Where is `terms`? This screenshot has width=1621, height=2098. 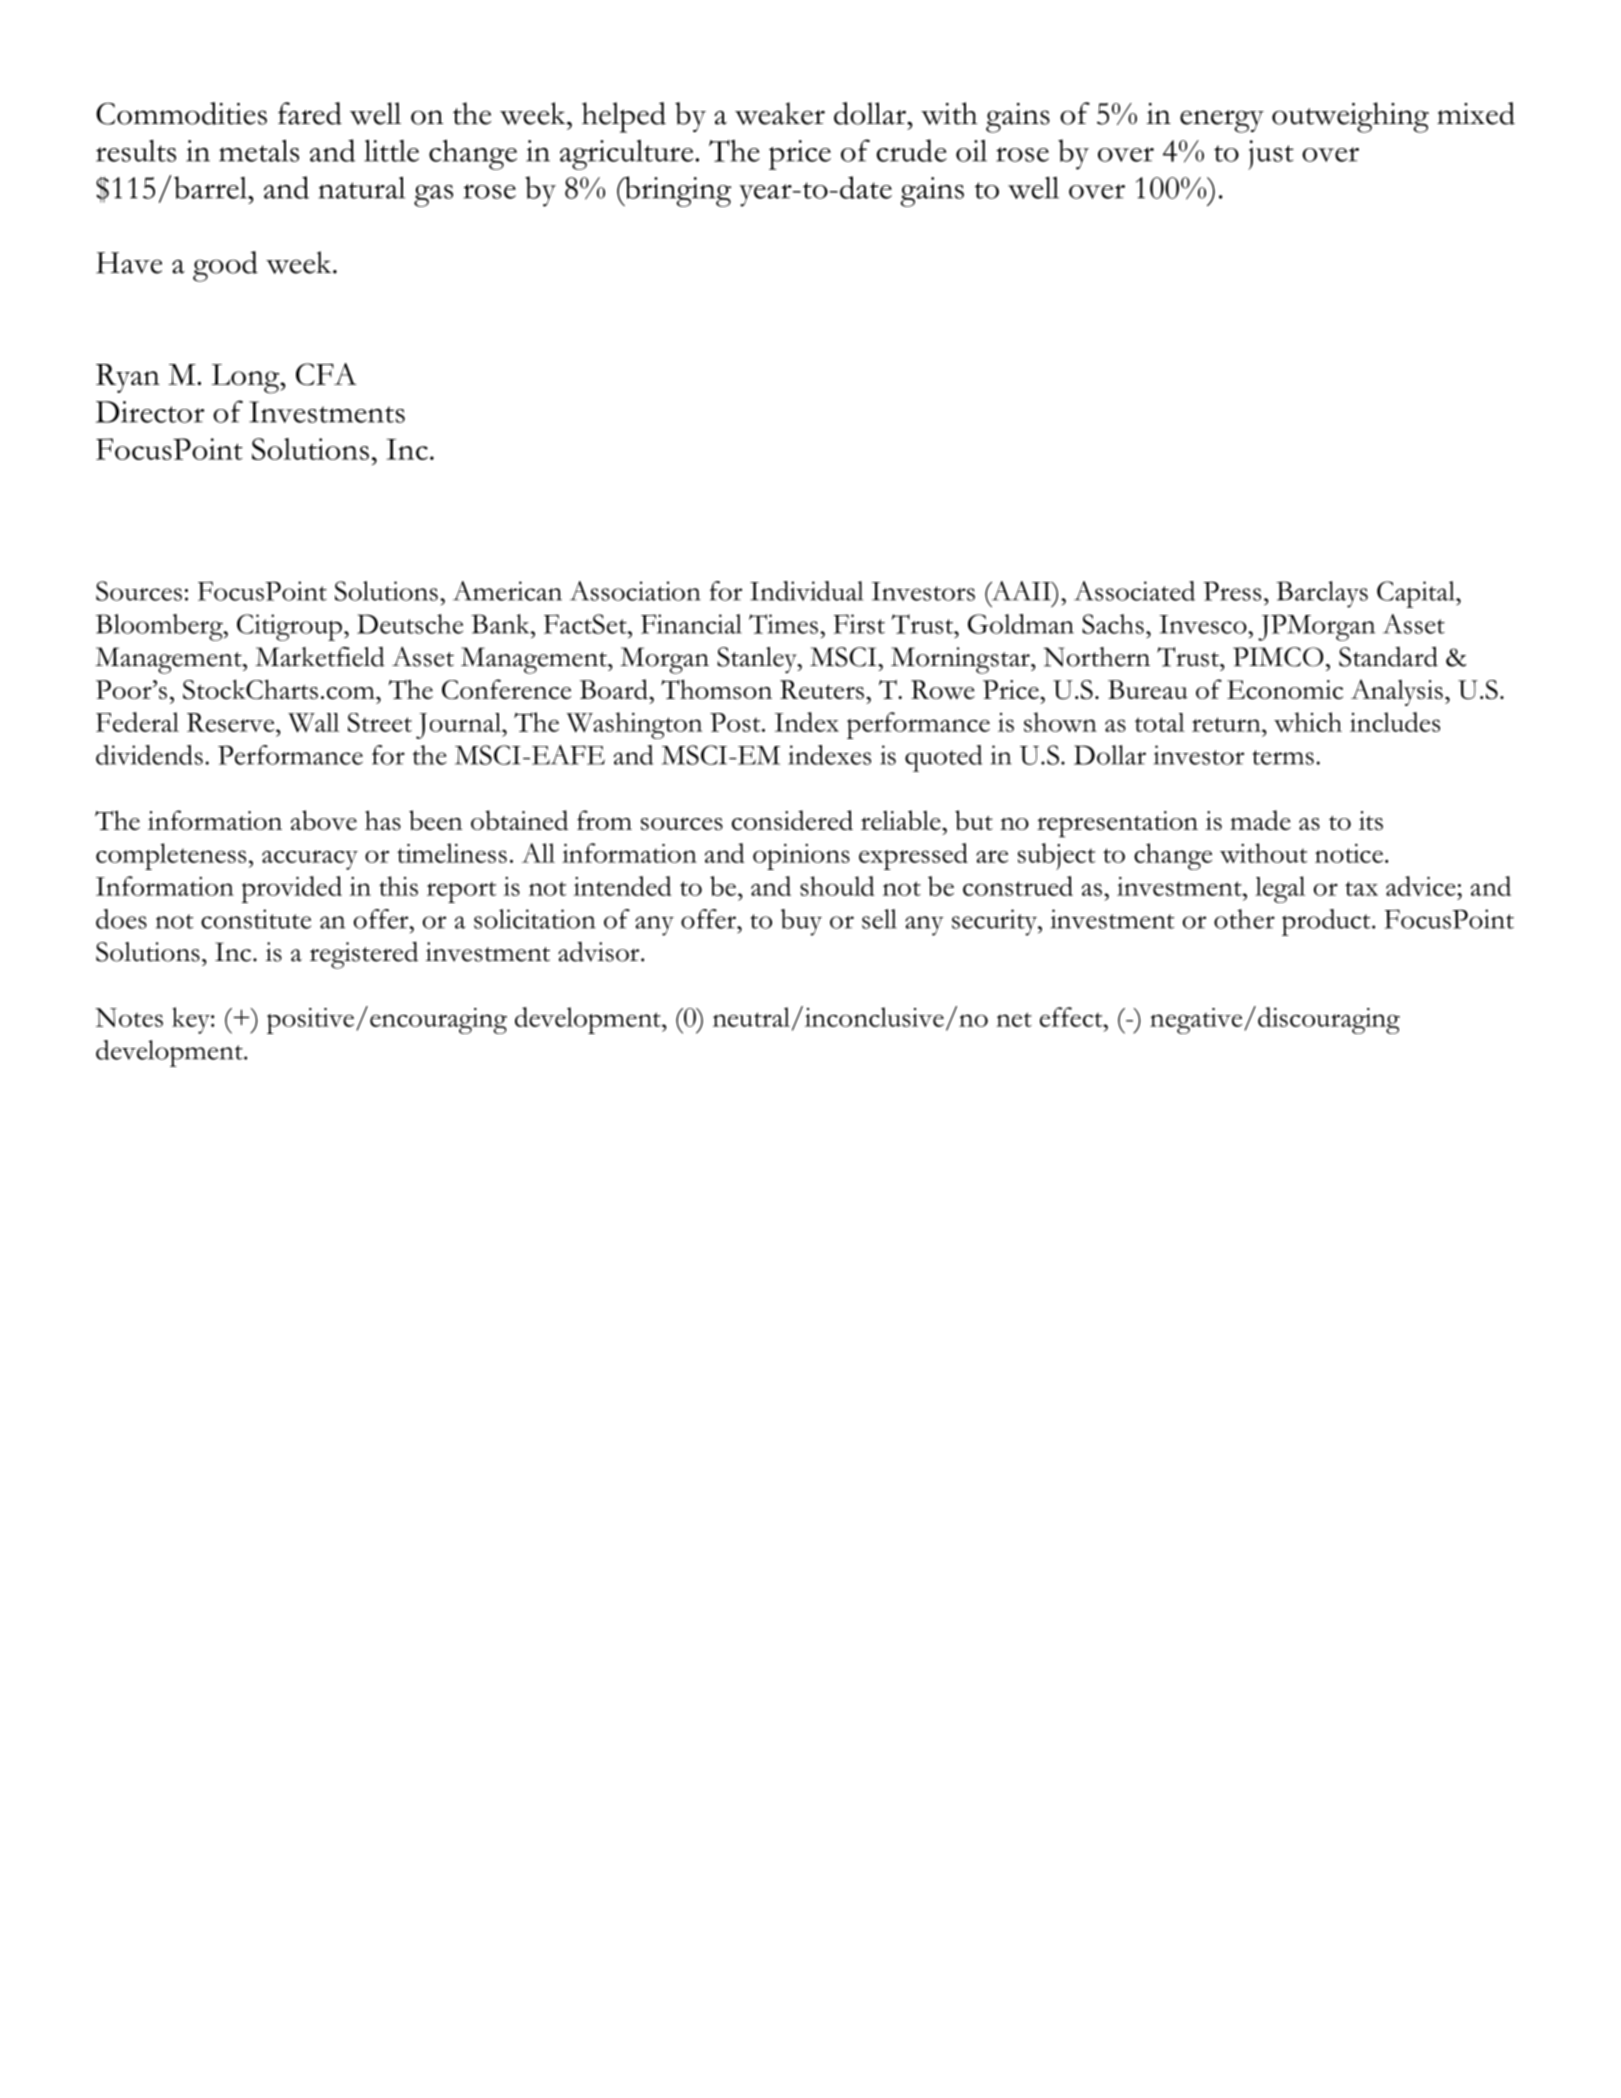 terms is located at coordinates (1283, 757).
